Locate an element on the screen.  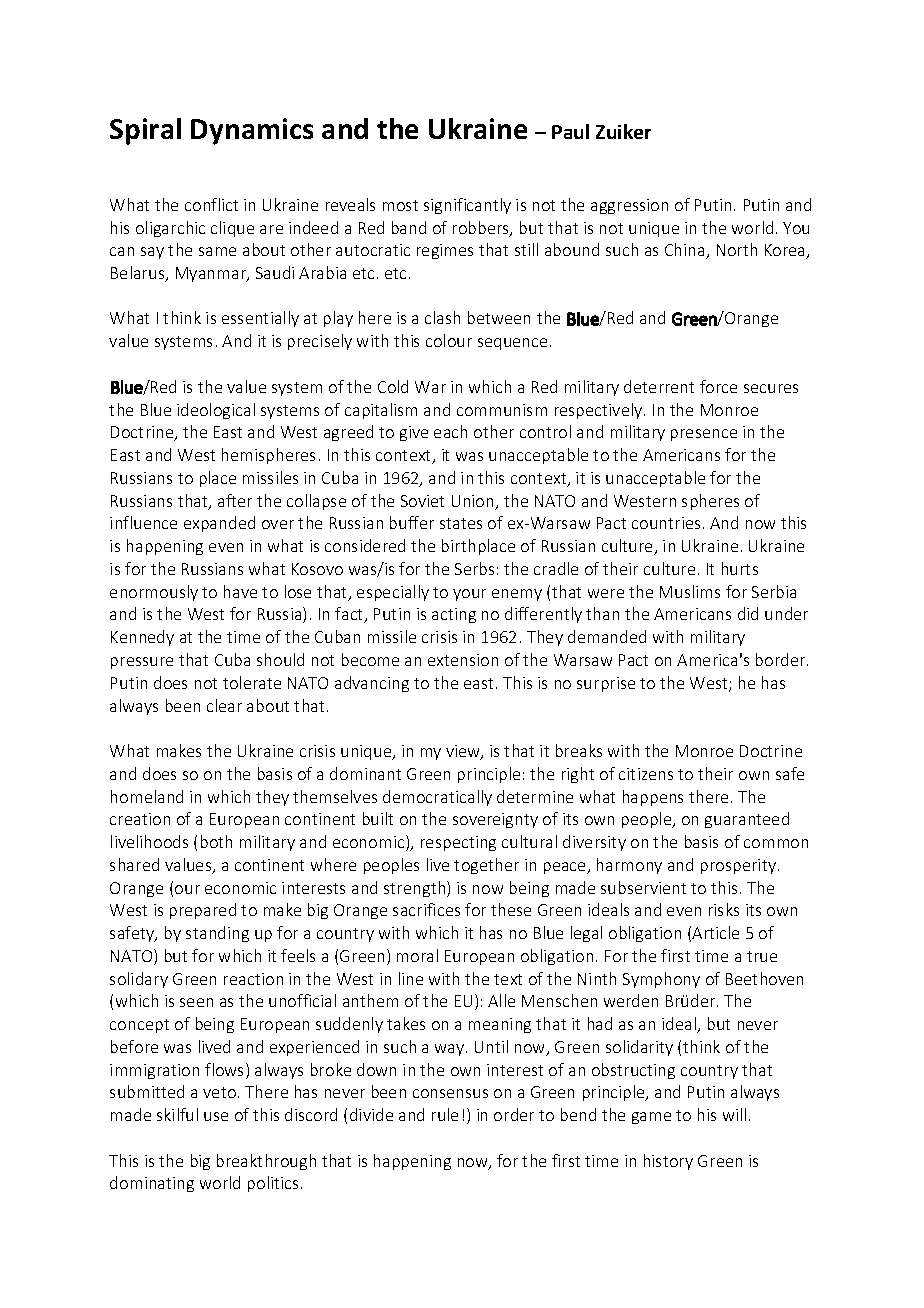
respecting is located at coordinates (458, 843).
